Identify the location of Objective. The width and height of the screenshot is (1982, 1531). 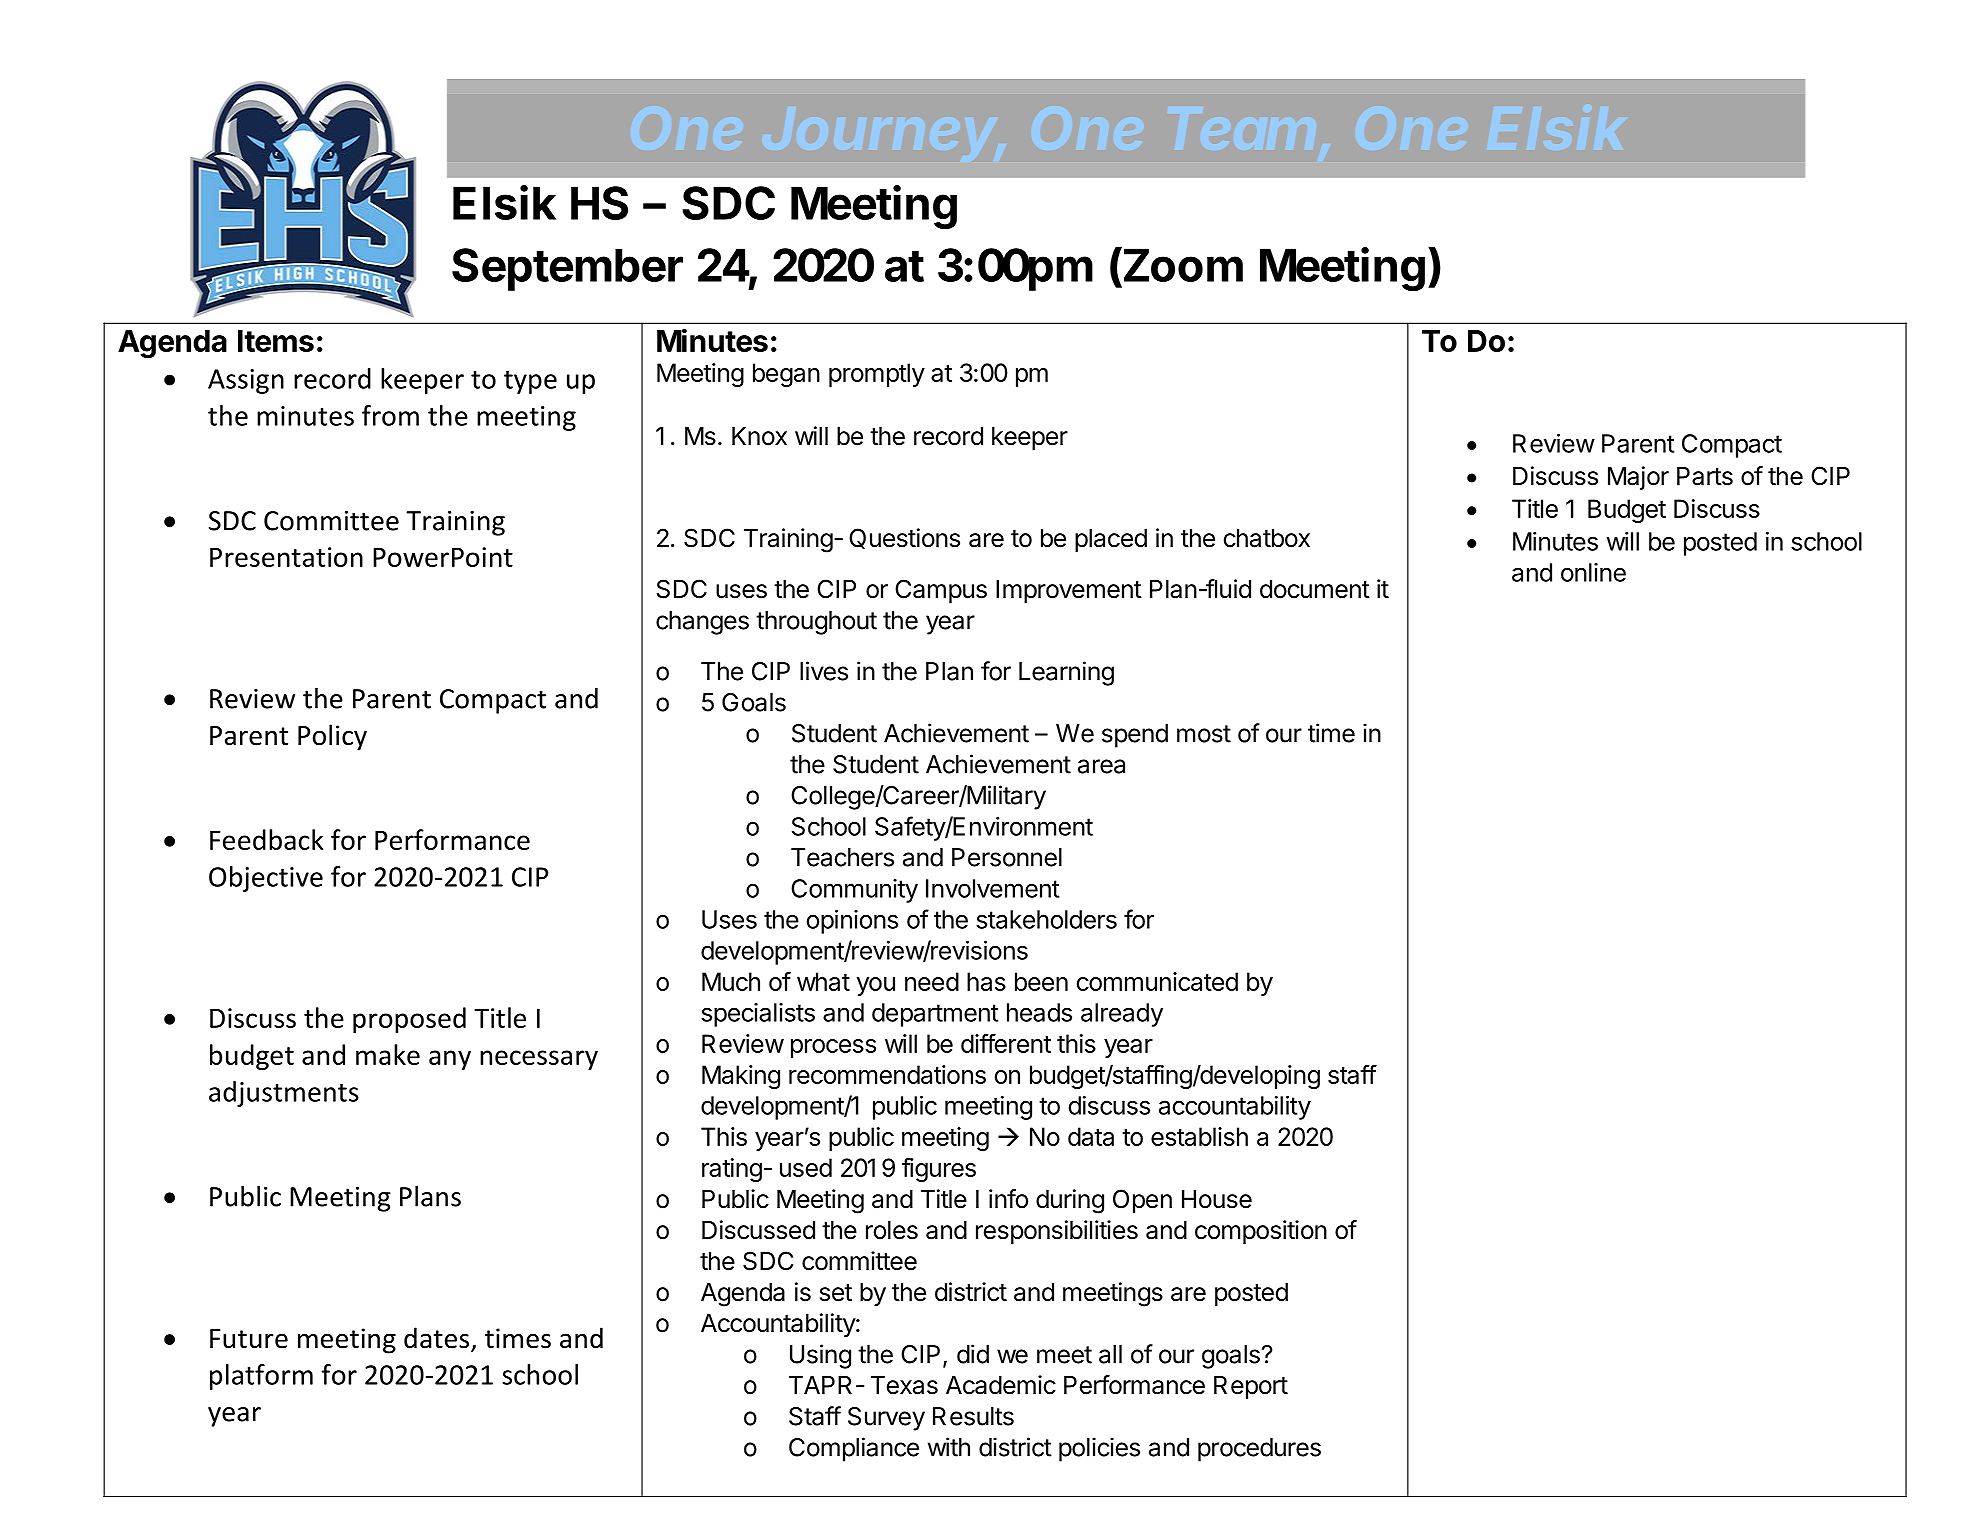
(266, 879).
